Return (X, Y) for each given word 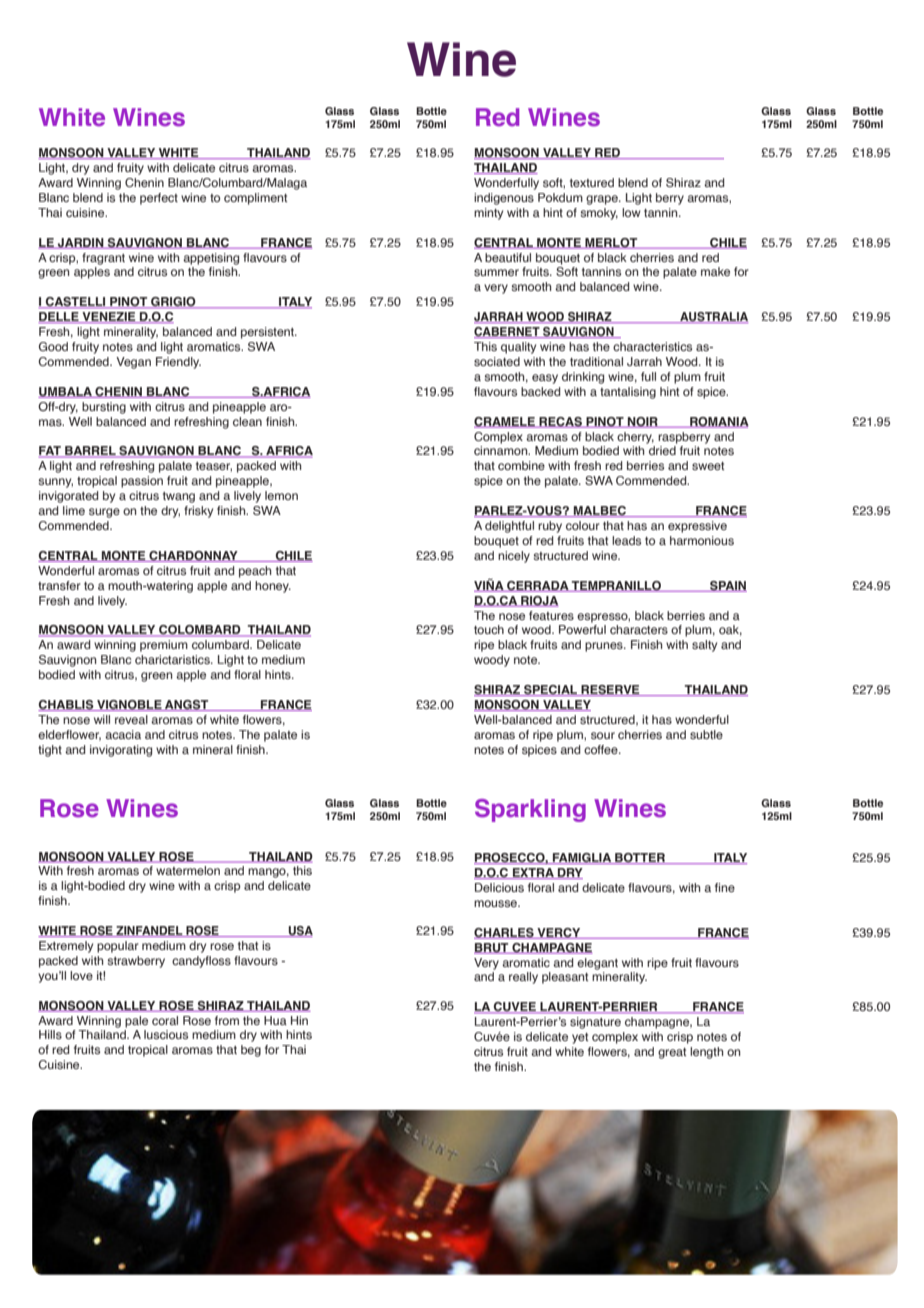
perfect (159, 199)
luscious (166, 1034)
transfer (59, 585)
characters (639, 629)
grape (603, 200)
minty (488, 214)
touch (489, 629)
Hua (275, 1020)
